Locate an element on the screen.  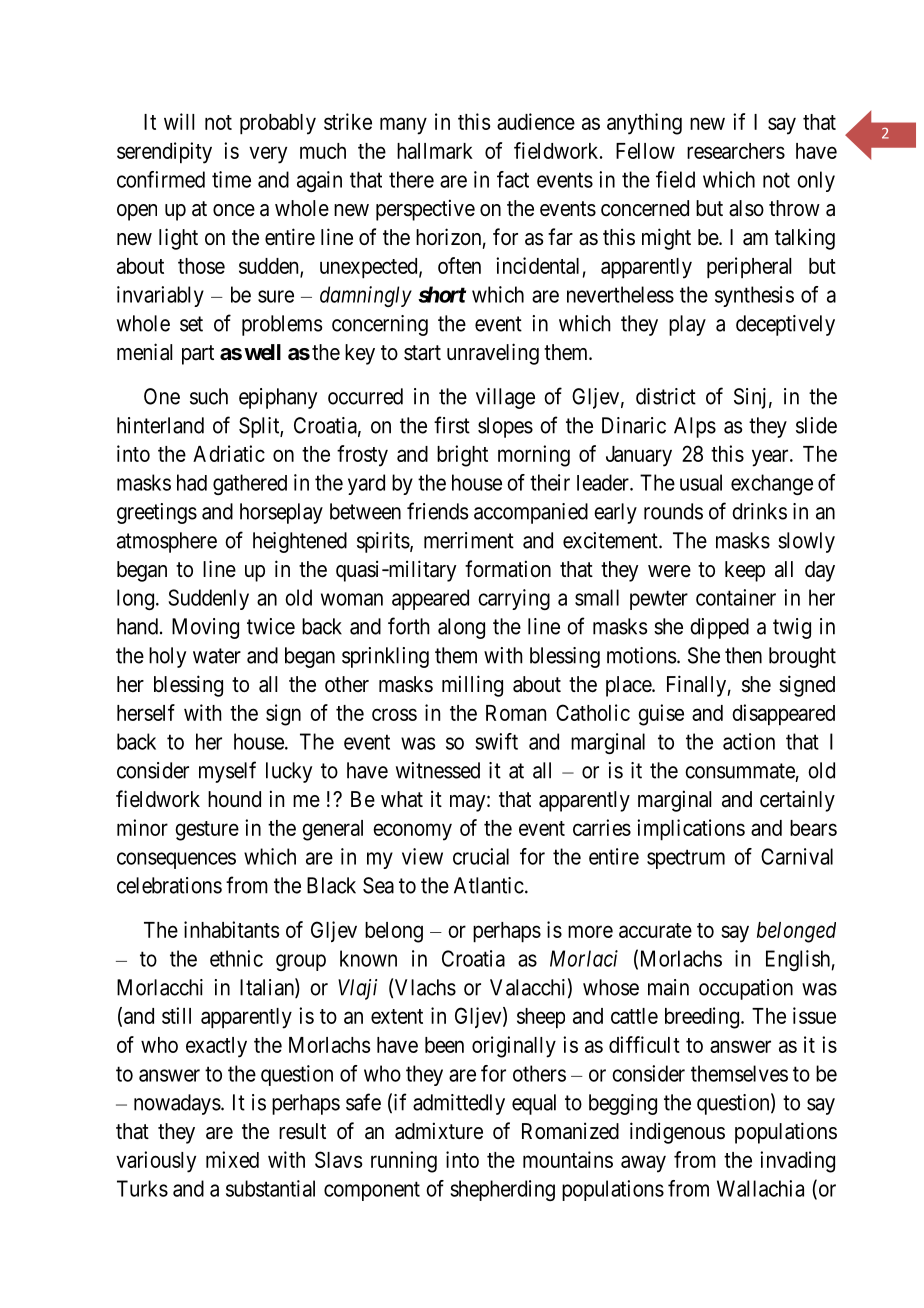
researchers is located at coordinates (736, 151).
